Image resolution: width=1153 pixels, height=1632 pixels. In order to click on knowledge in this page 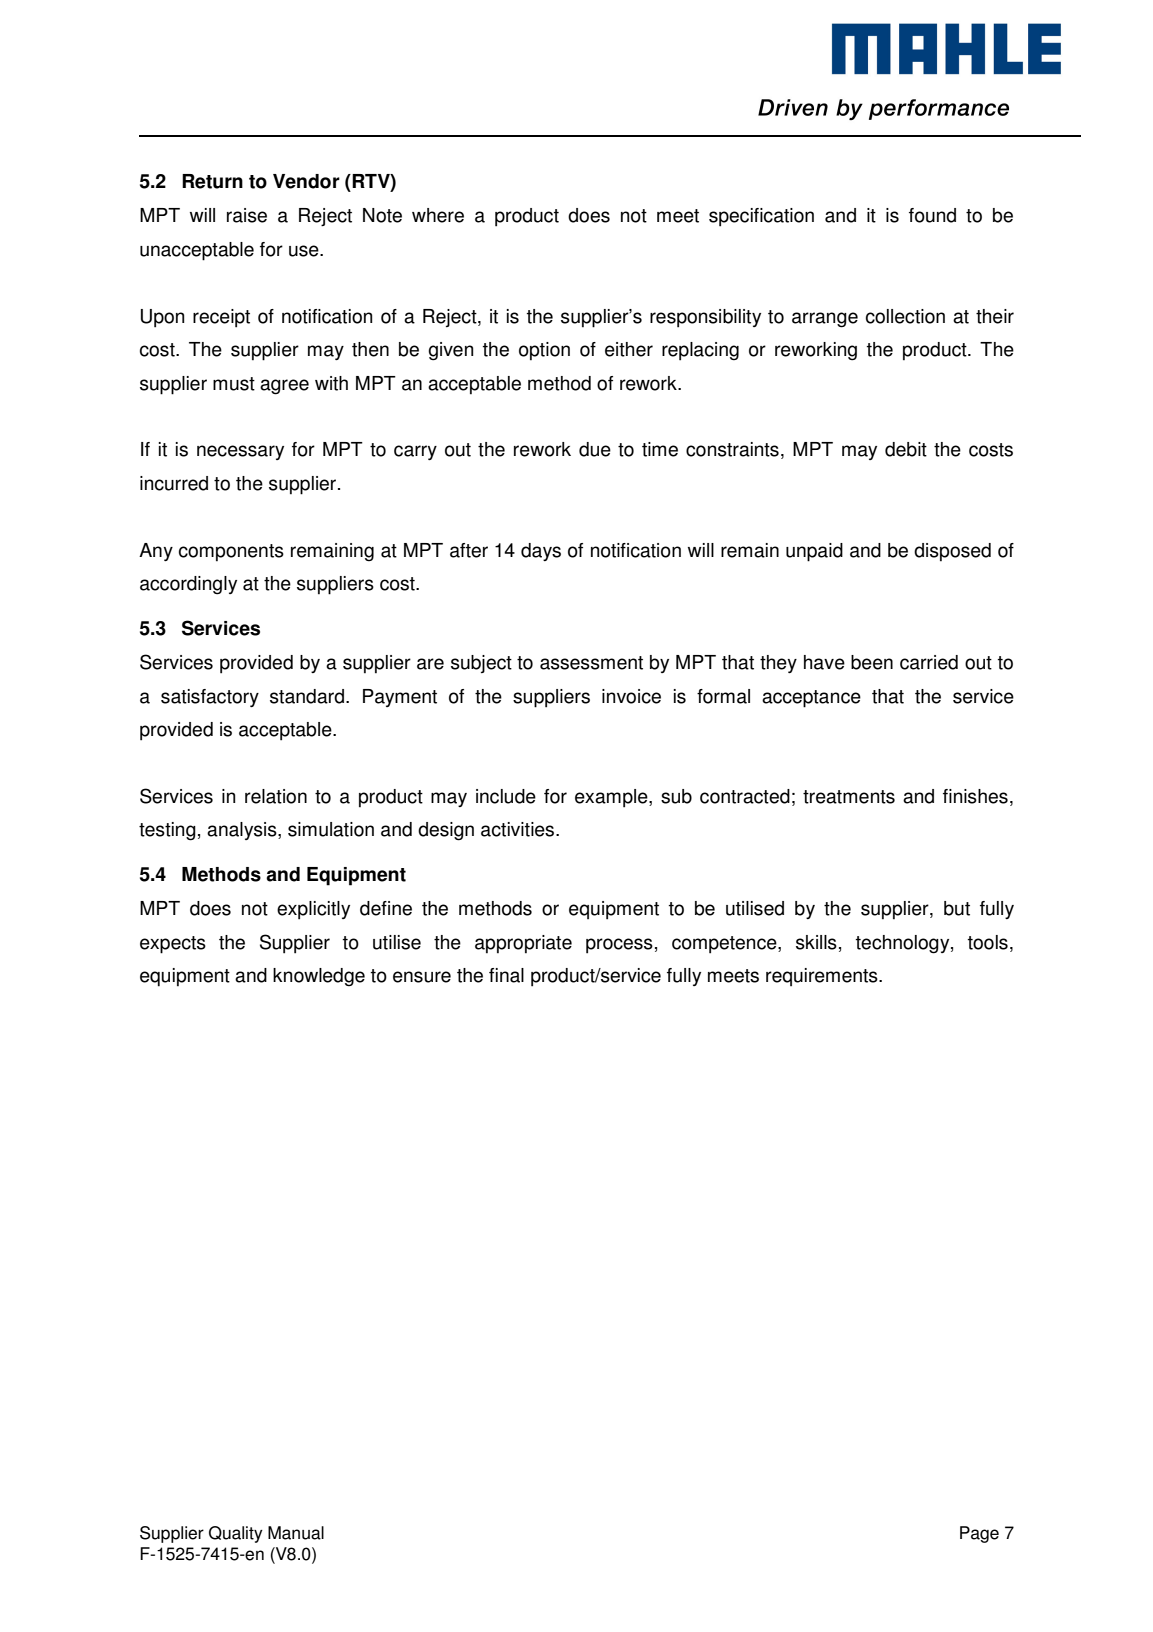, I will do `click(319, 977)`.
